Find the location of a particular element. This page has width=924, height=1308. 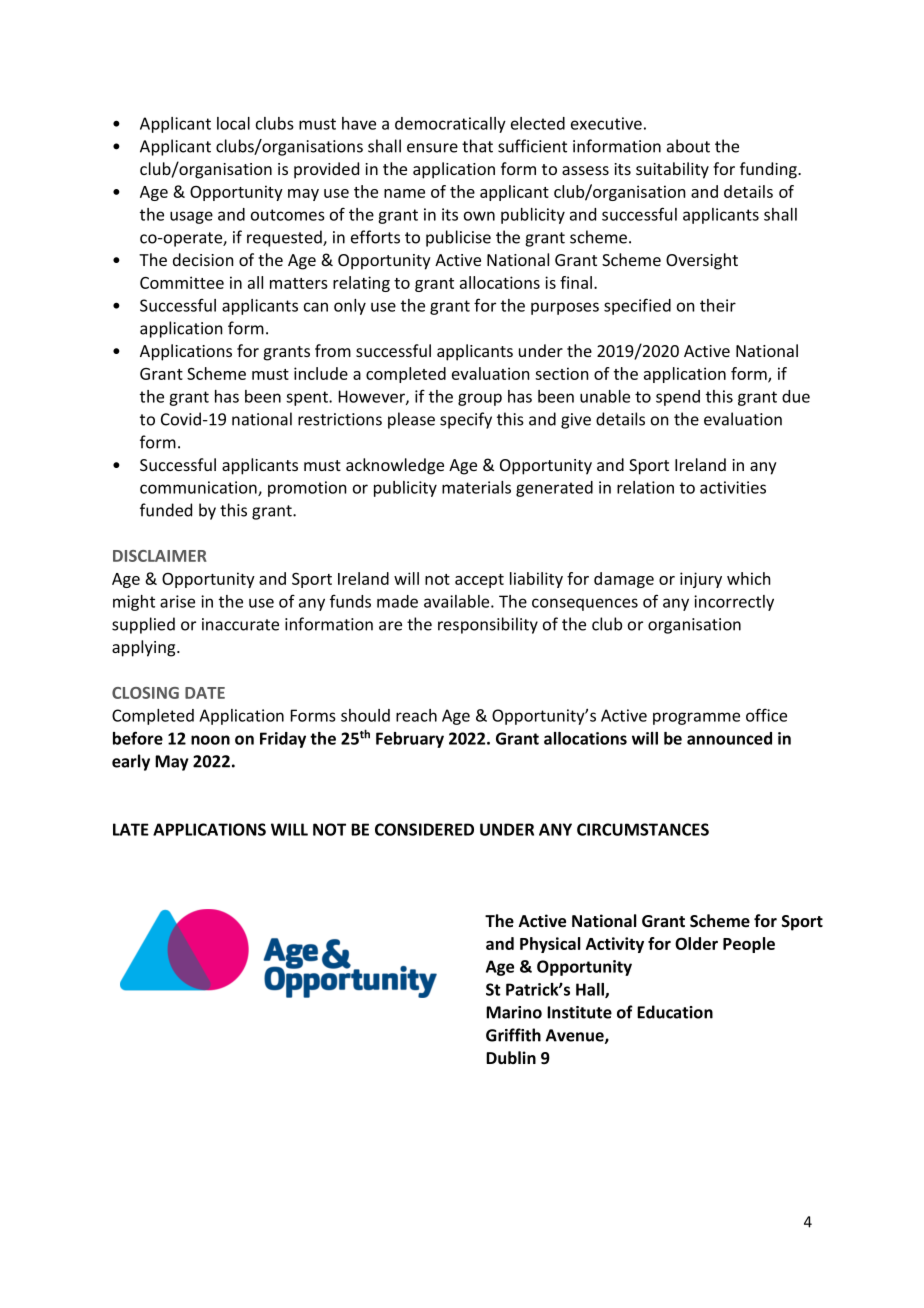

accept is located at coordinates (479, 581).
